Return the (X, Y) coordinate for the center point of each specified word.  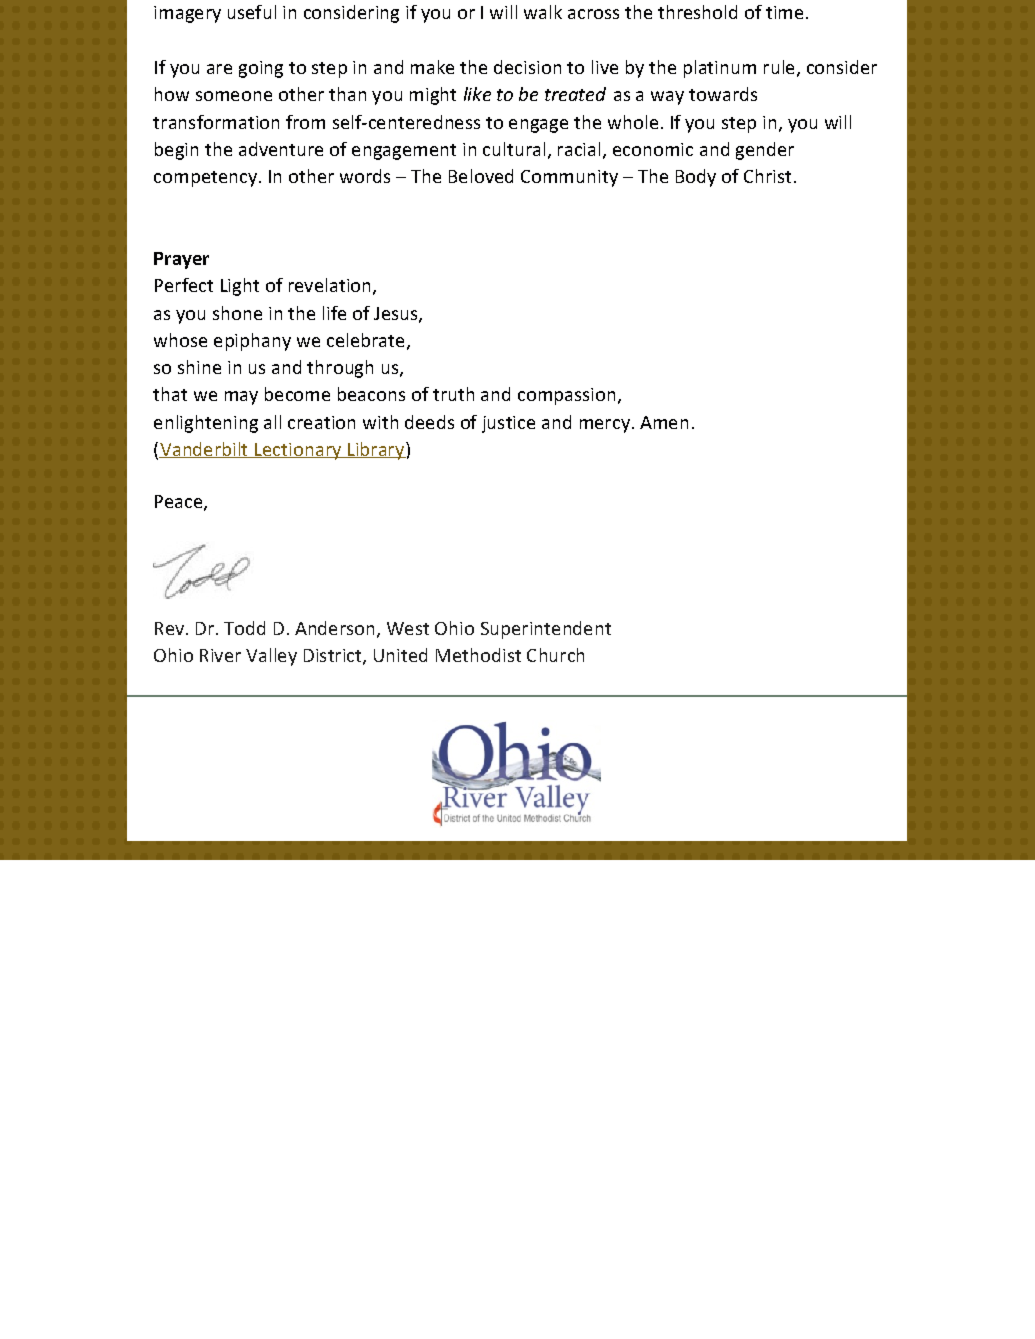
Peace (180, 502)
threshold (697, 12)
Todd (244, 628)
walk (543, 12)
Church (555, 655)
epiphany (252, 342)
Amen (664, 422)
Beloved (481, 176)
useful (252, 12)
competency (205, 179)
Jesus (397, 314)
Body (696, 178)
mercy (605, 426)
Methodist (478, 655)
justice (508, 424)
